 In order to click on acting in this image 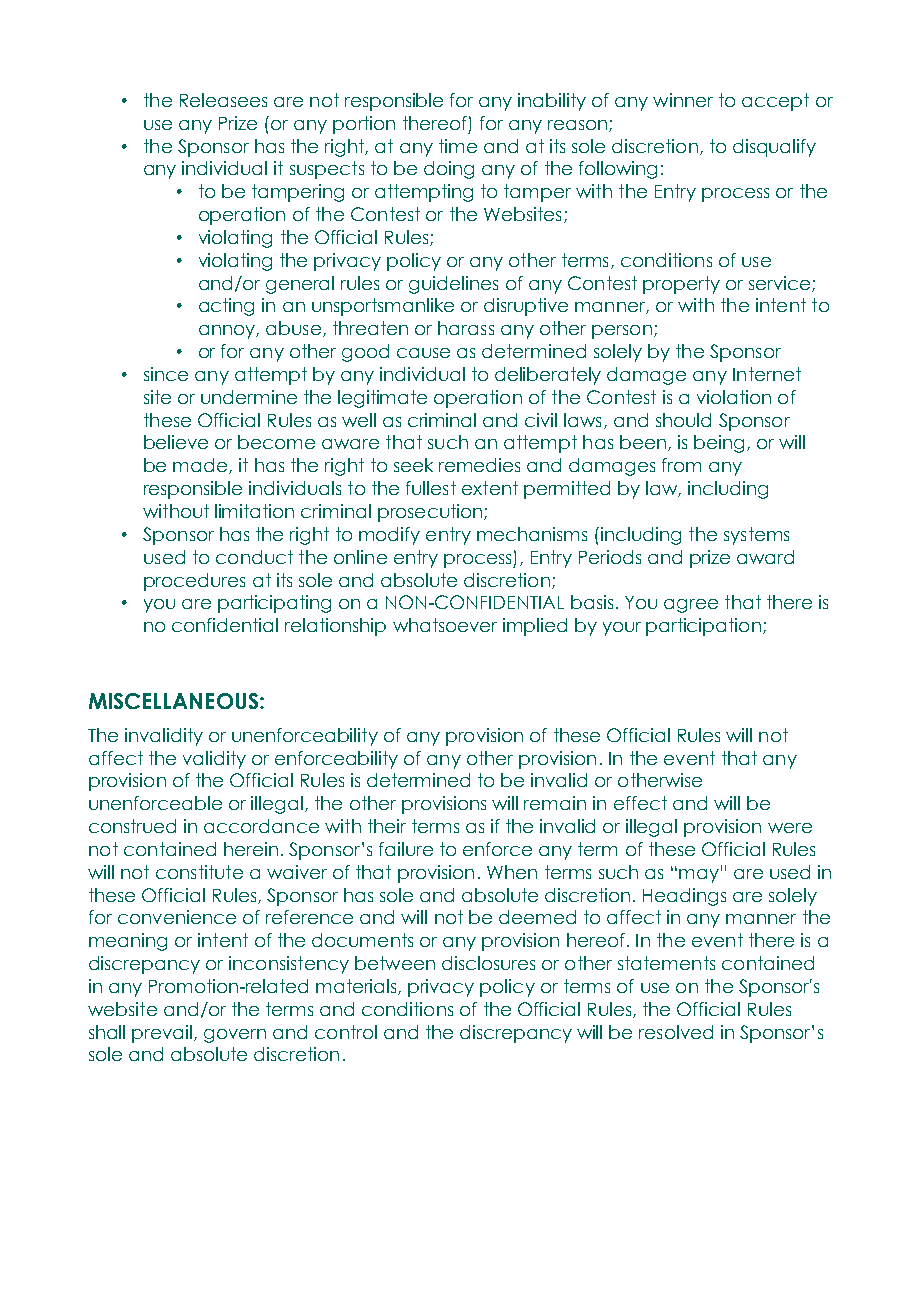, I will do `click(226, 307)`.
